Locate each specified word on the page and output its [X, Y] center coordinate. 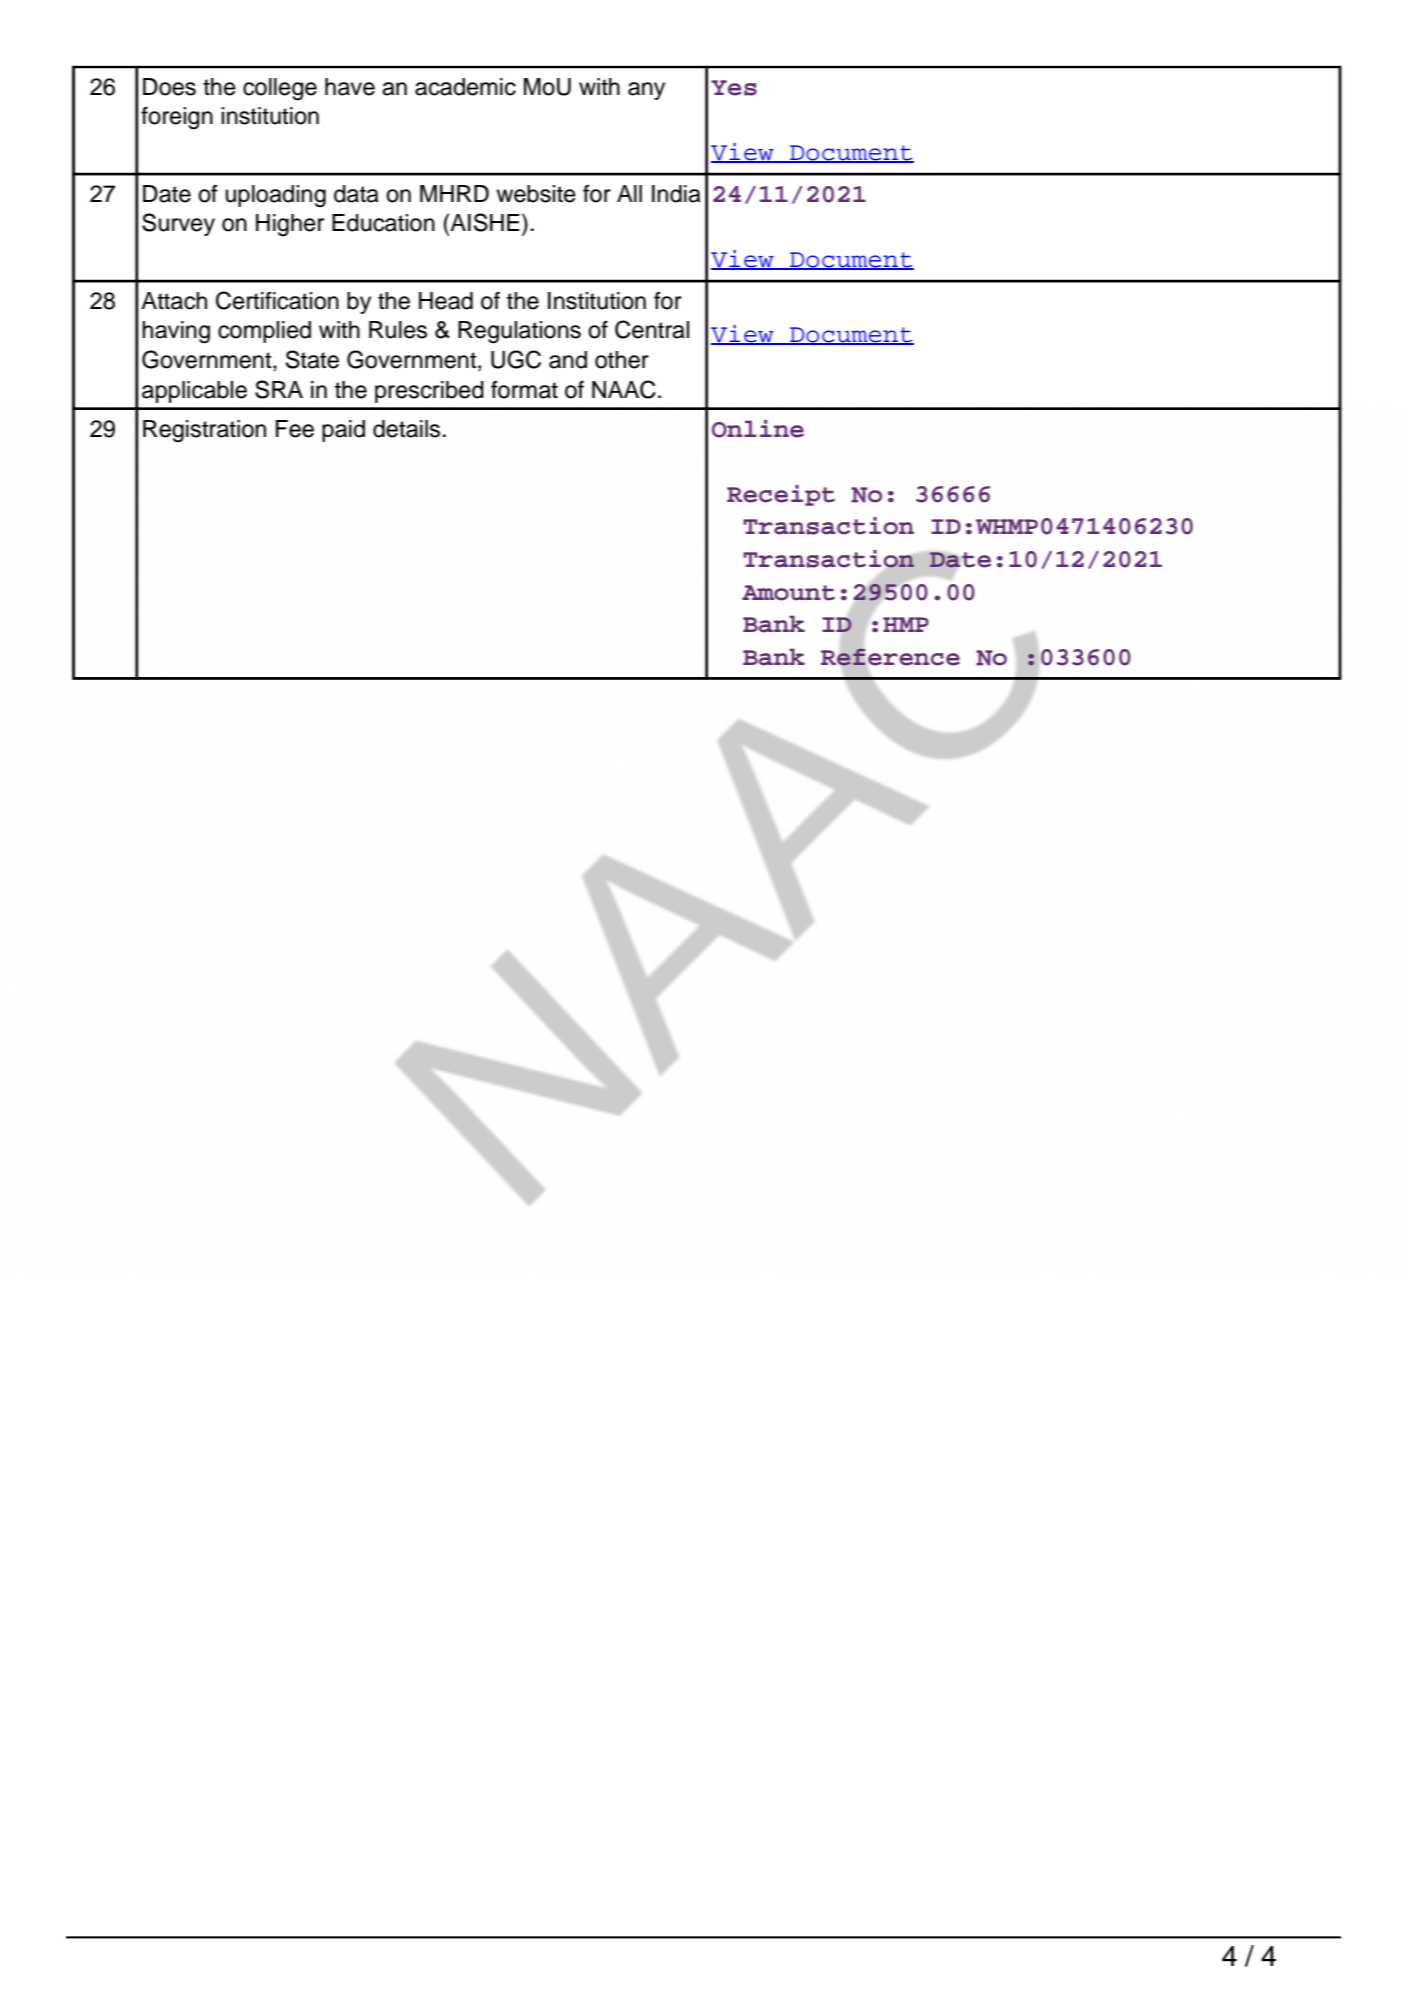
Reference [890, 656]
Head [446, 301]
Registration [204, 431]
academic [465, 87]
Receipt [781, 495]
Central [652, 329]
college [280, 89]
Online [758, 429]
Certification [277, 300]
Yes [734, 88]
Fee [295, 429]
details [406, 429]
